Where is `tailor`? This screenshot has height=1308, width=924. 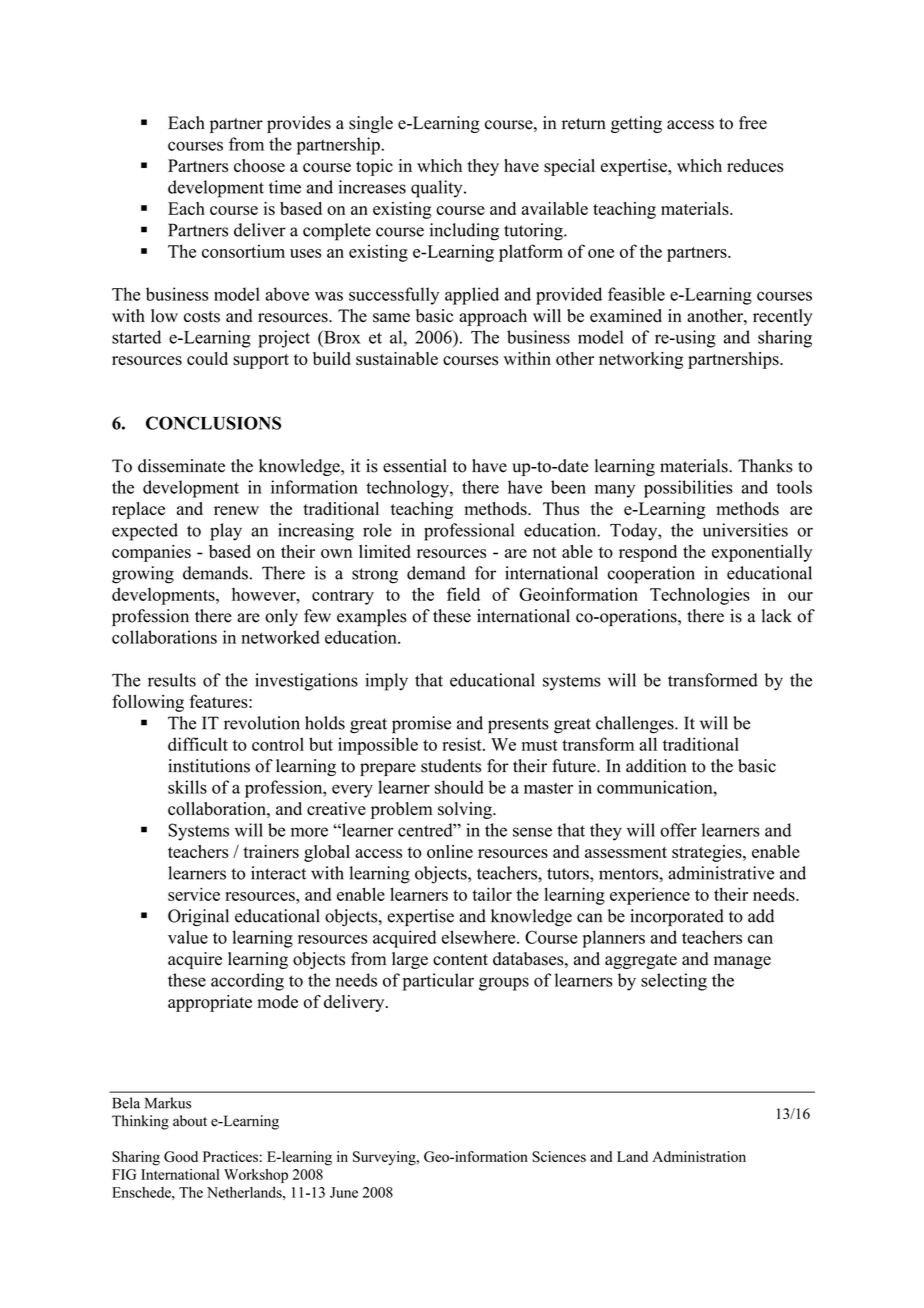
tailor is located at coordinates (492, 894).
